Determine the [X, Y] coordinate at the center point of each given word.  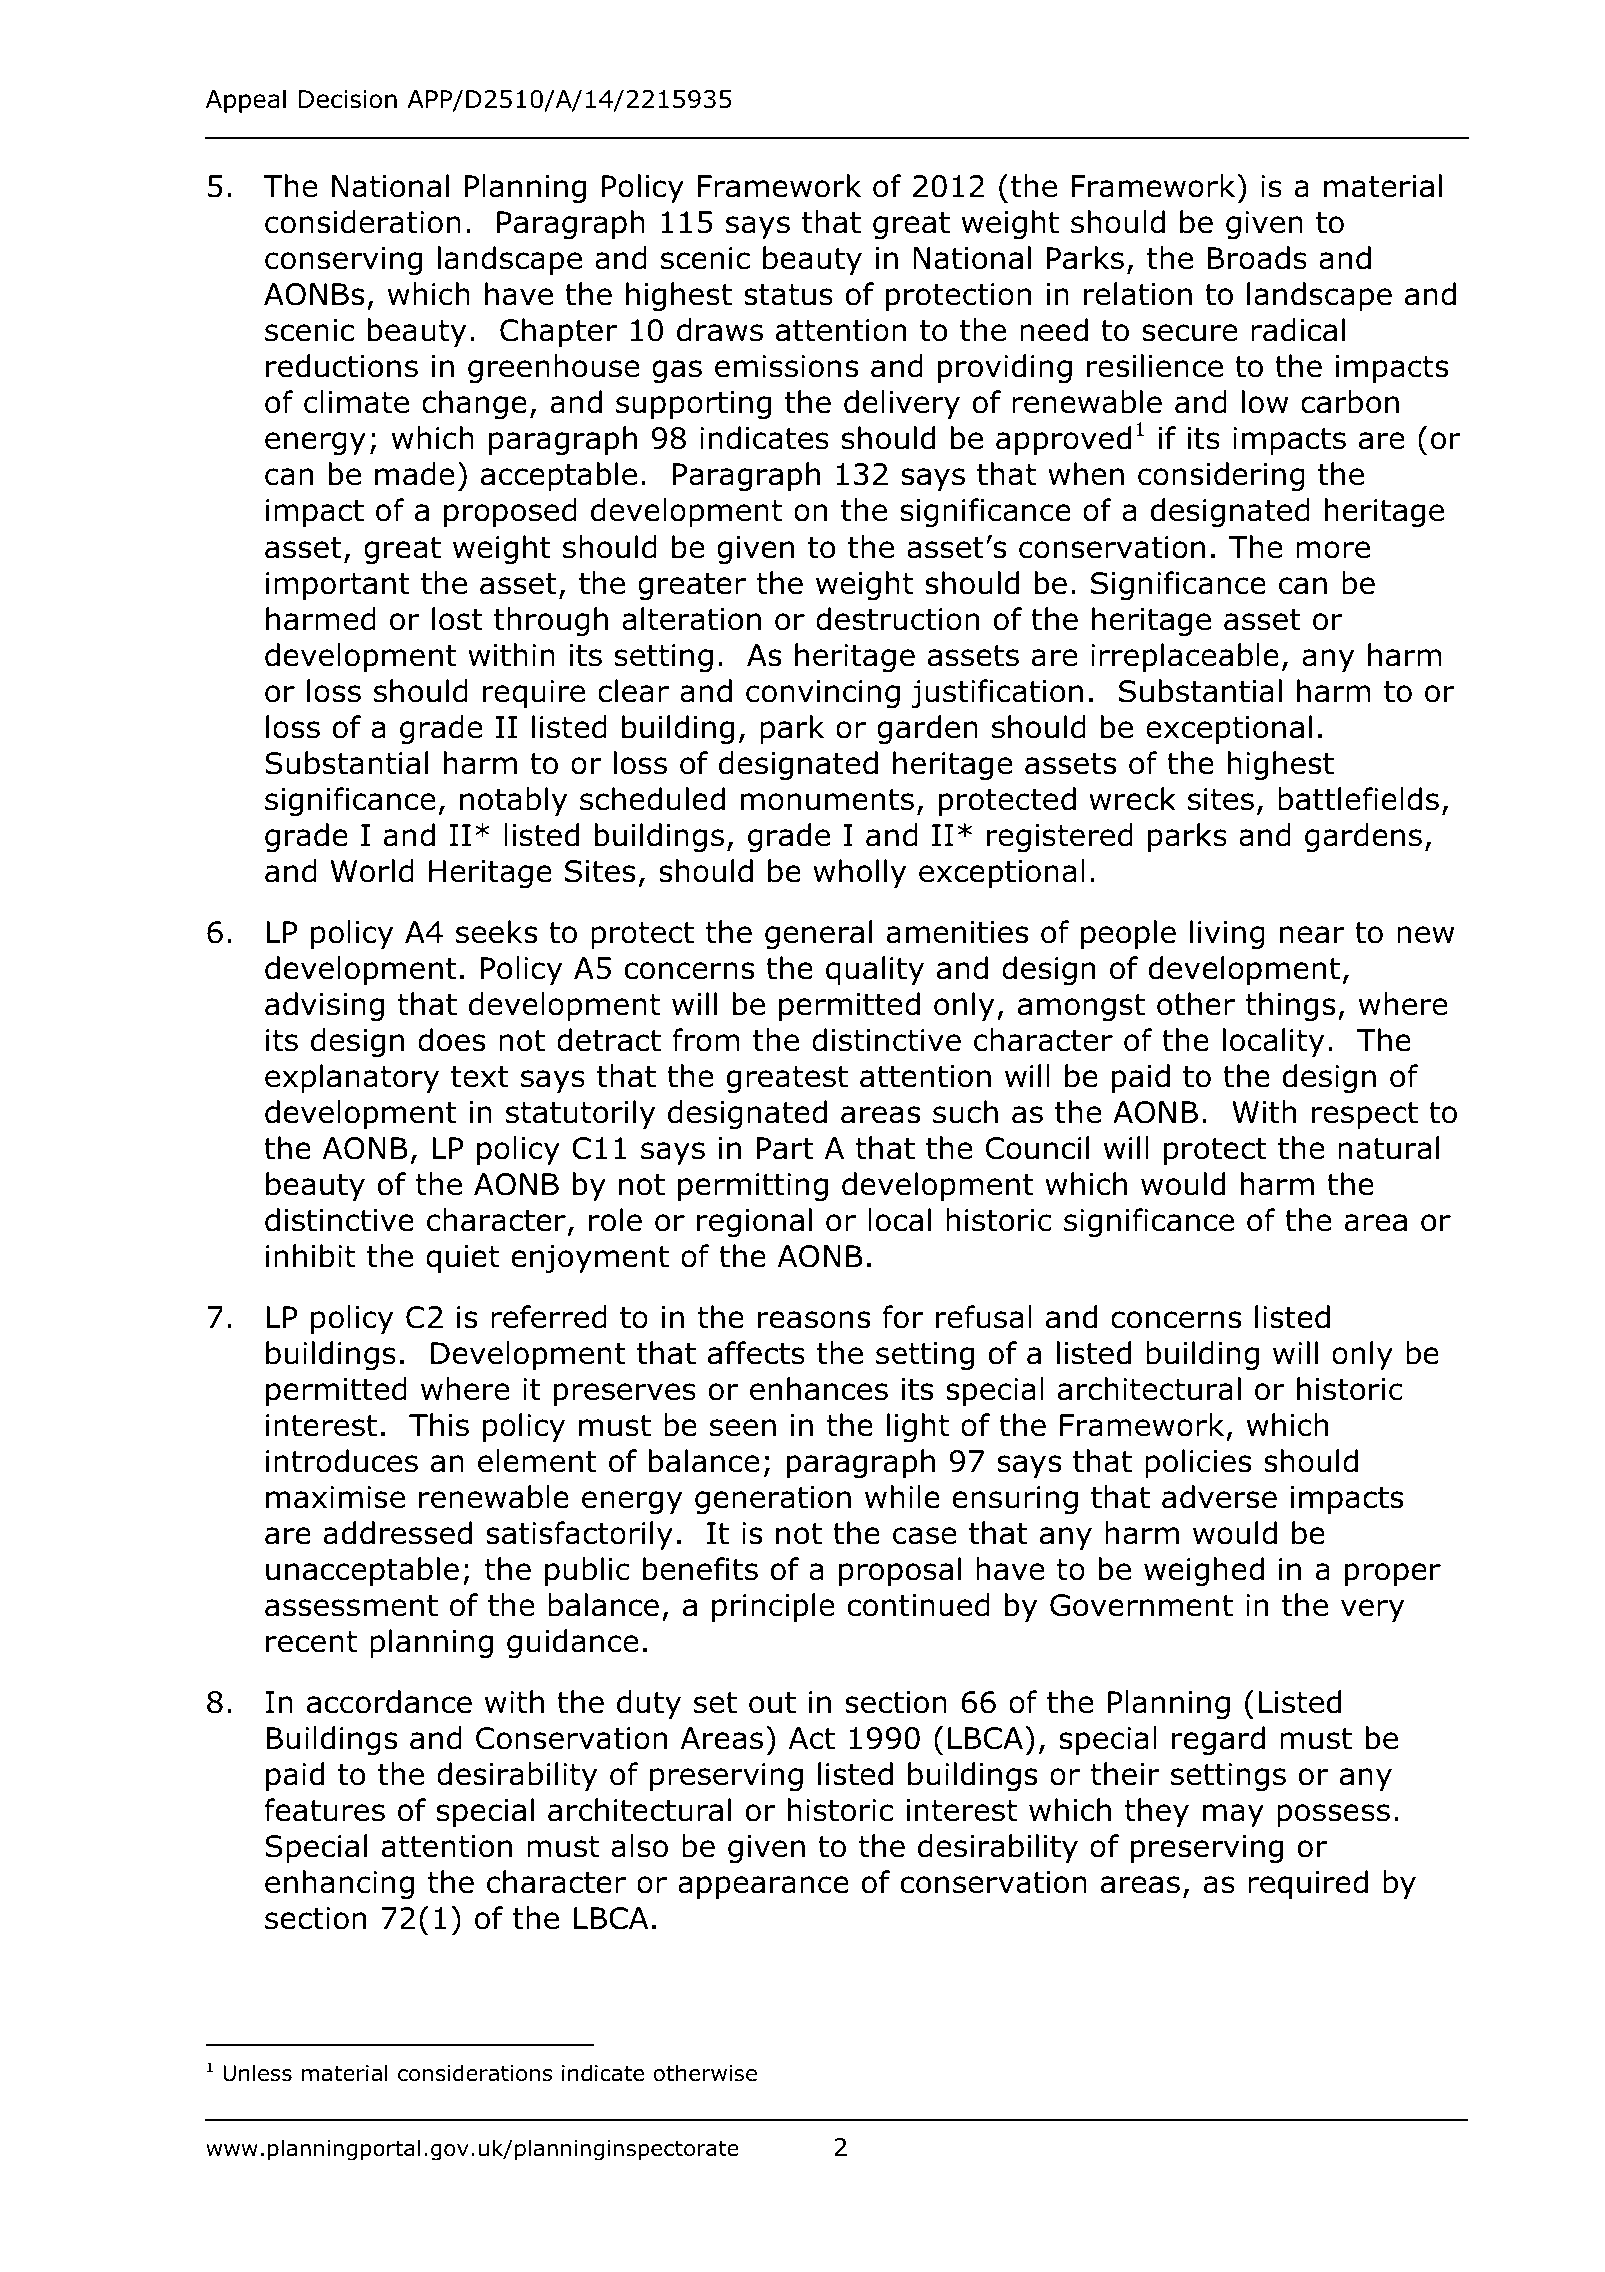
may [1233, 1815]
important [338, 586]
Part [785, 1148]
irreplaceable [1185, 657]
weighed [1204, 1571]
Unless [257, 2073]
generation [773, 1500]
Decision [348, 99]
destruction [897, 619]
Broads [1257, 258]
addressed [397, 1533]
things [1290, 1006]
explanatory [352, 1078]
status [788, 295]
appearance [763, 1887]
